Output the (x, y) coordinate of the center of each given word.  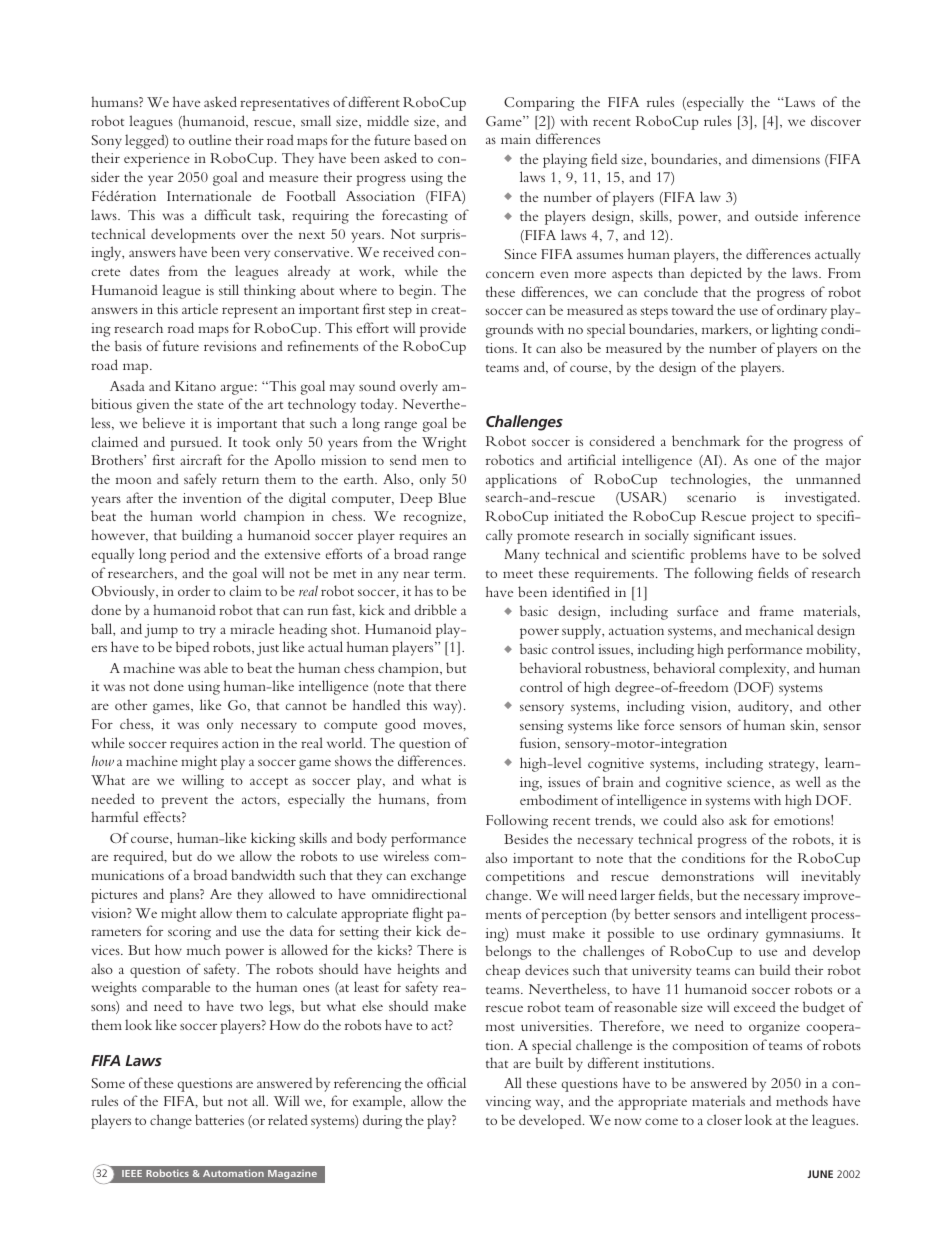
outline (210, 139)
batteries (219, 1119)
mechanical (779, 629)
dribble (435, 609)
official (446, 1082)
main (516, 139)
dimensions (786, 158)
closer (724, 1119)
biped (192, 648)
